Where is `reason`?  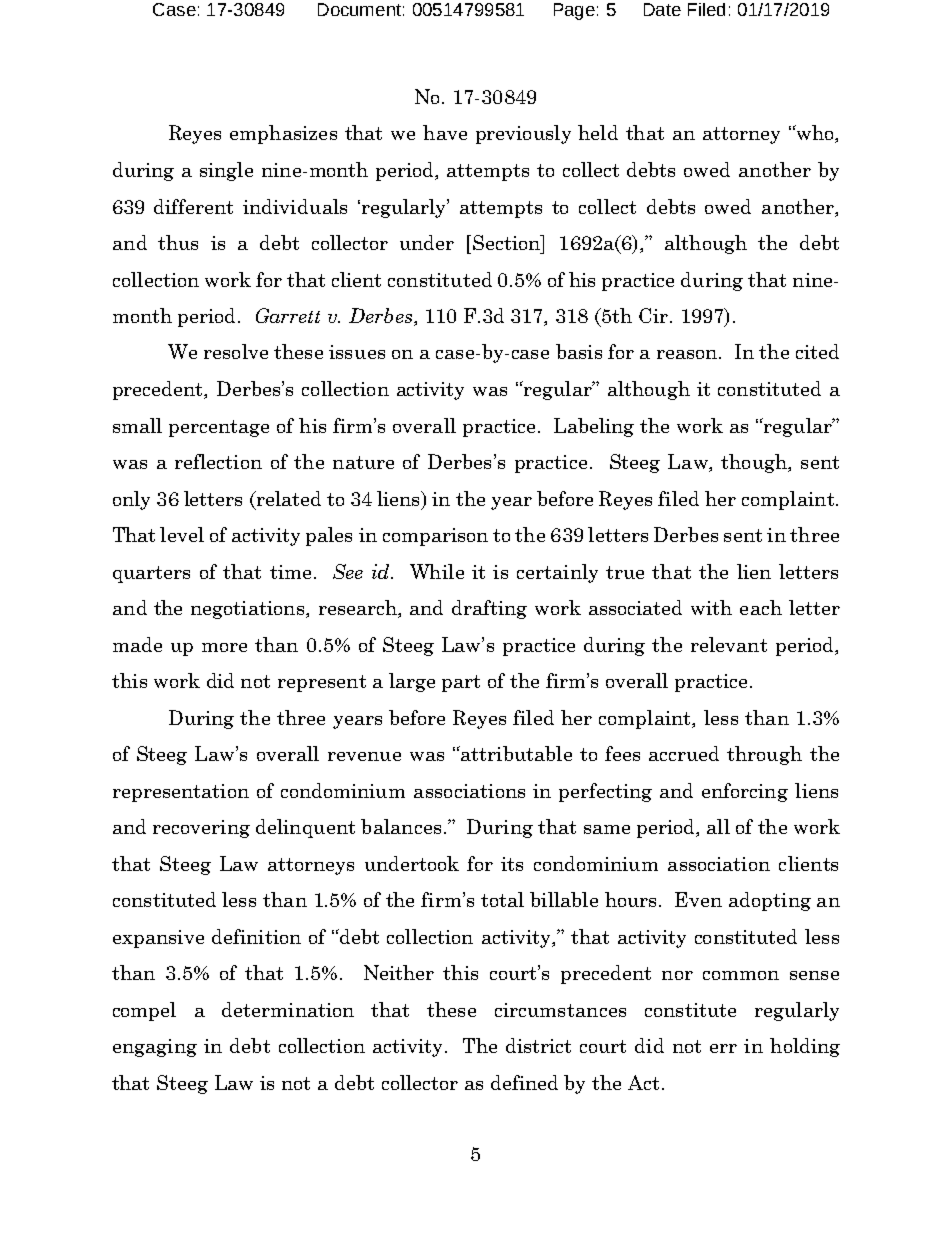
reason is located at coordinates (688, 354).
